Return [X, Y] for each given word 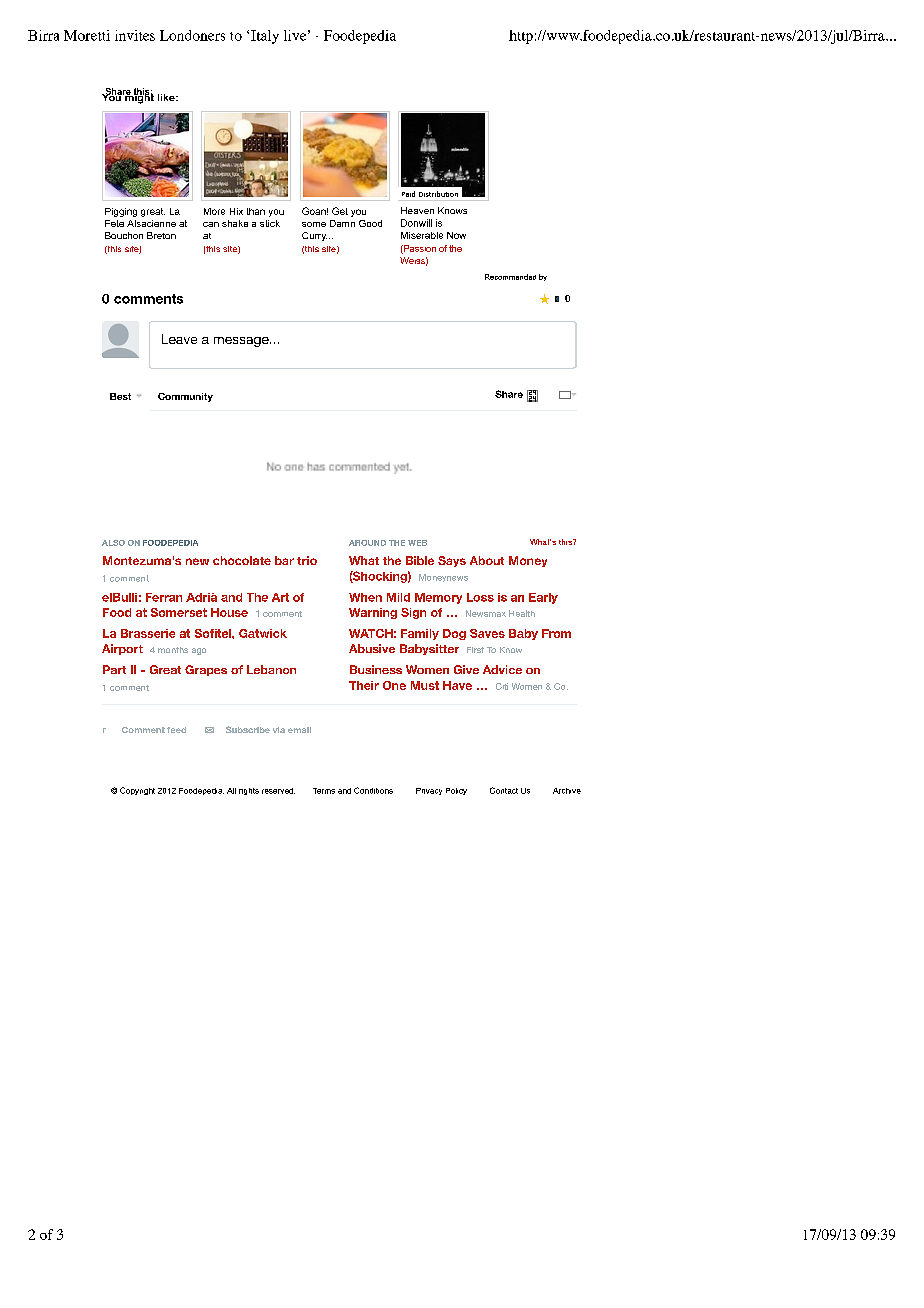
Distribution [438, 194]
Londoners [192, 35]
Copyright [137, 791]
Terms [324, 791]
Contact [504, 790]
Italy [265, 37]
